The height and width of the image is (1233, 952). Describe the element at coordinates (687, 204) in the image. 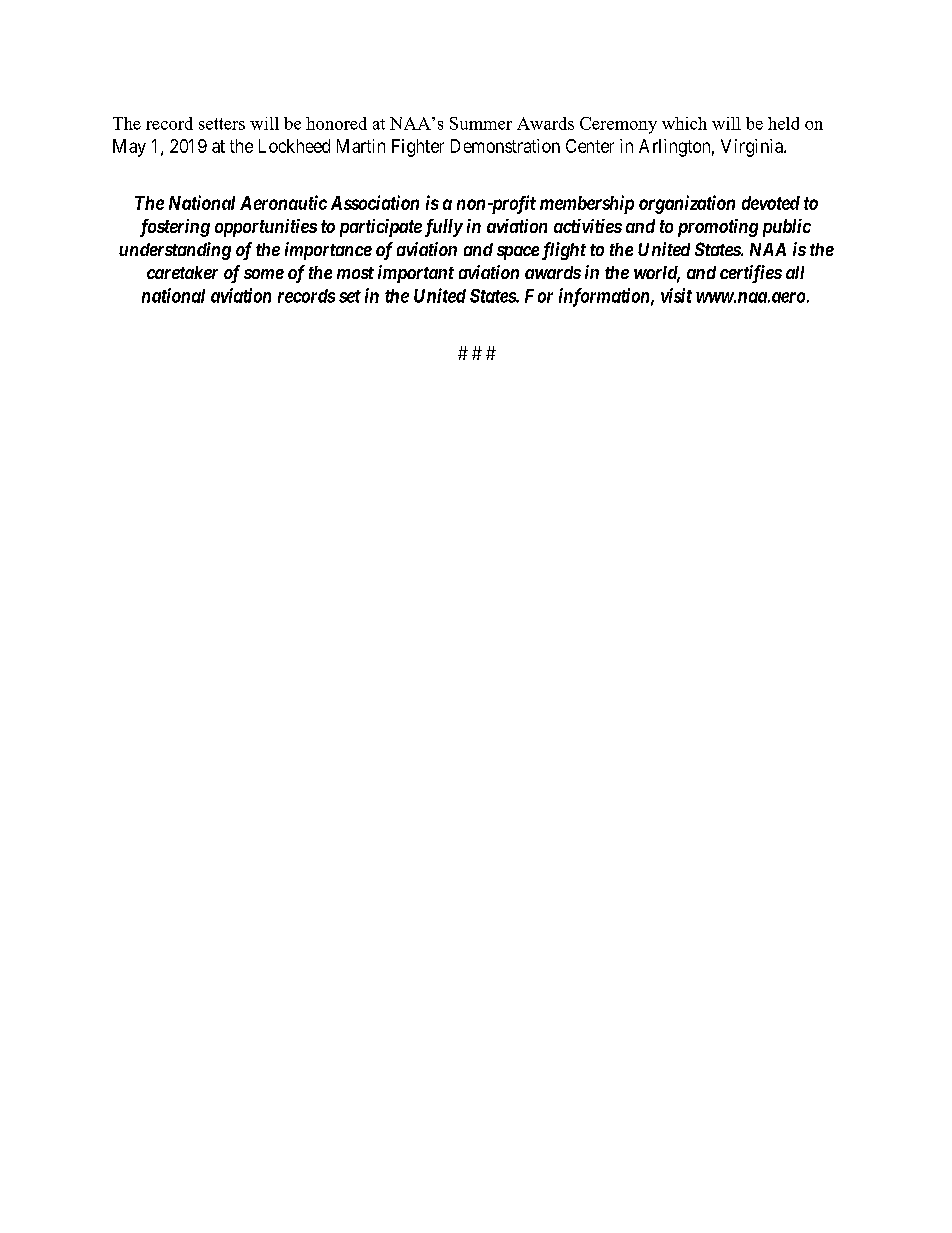

I see `organization` at that location.
